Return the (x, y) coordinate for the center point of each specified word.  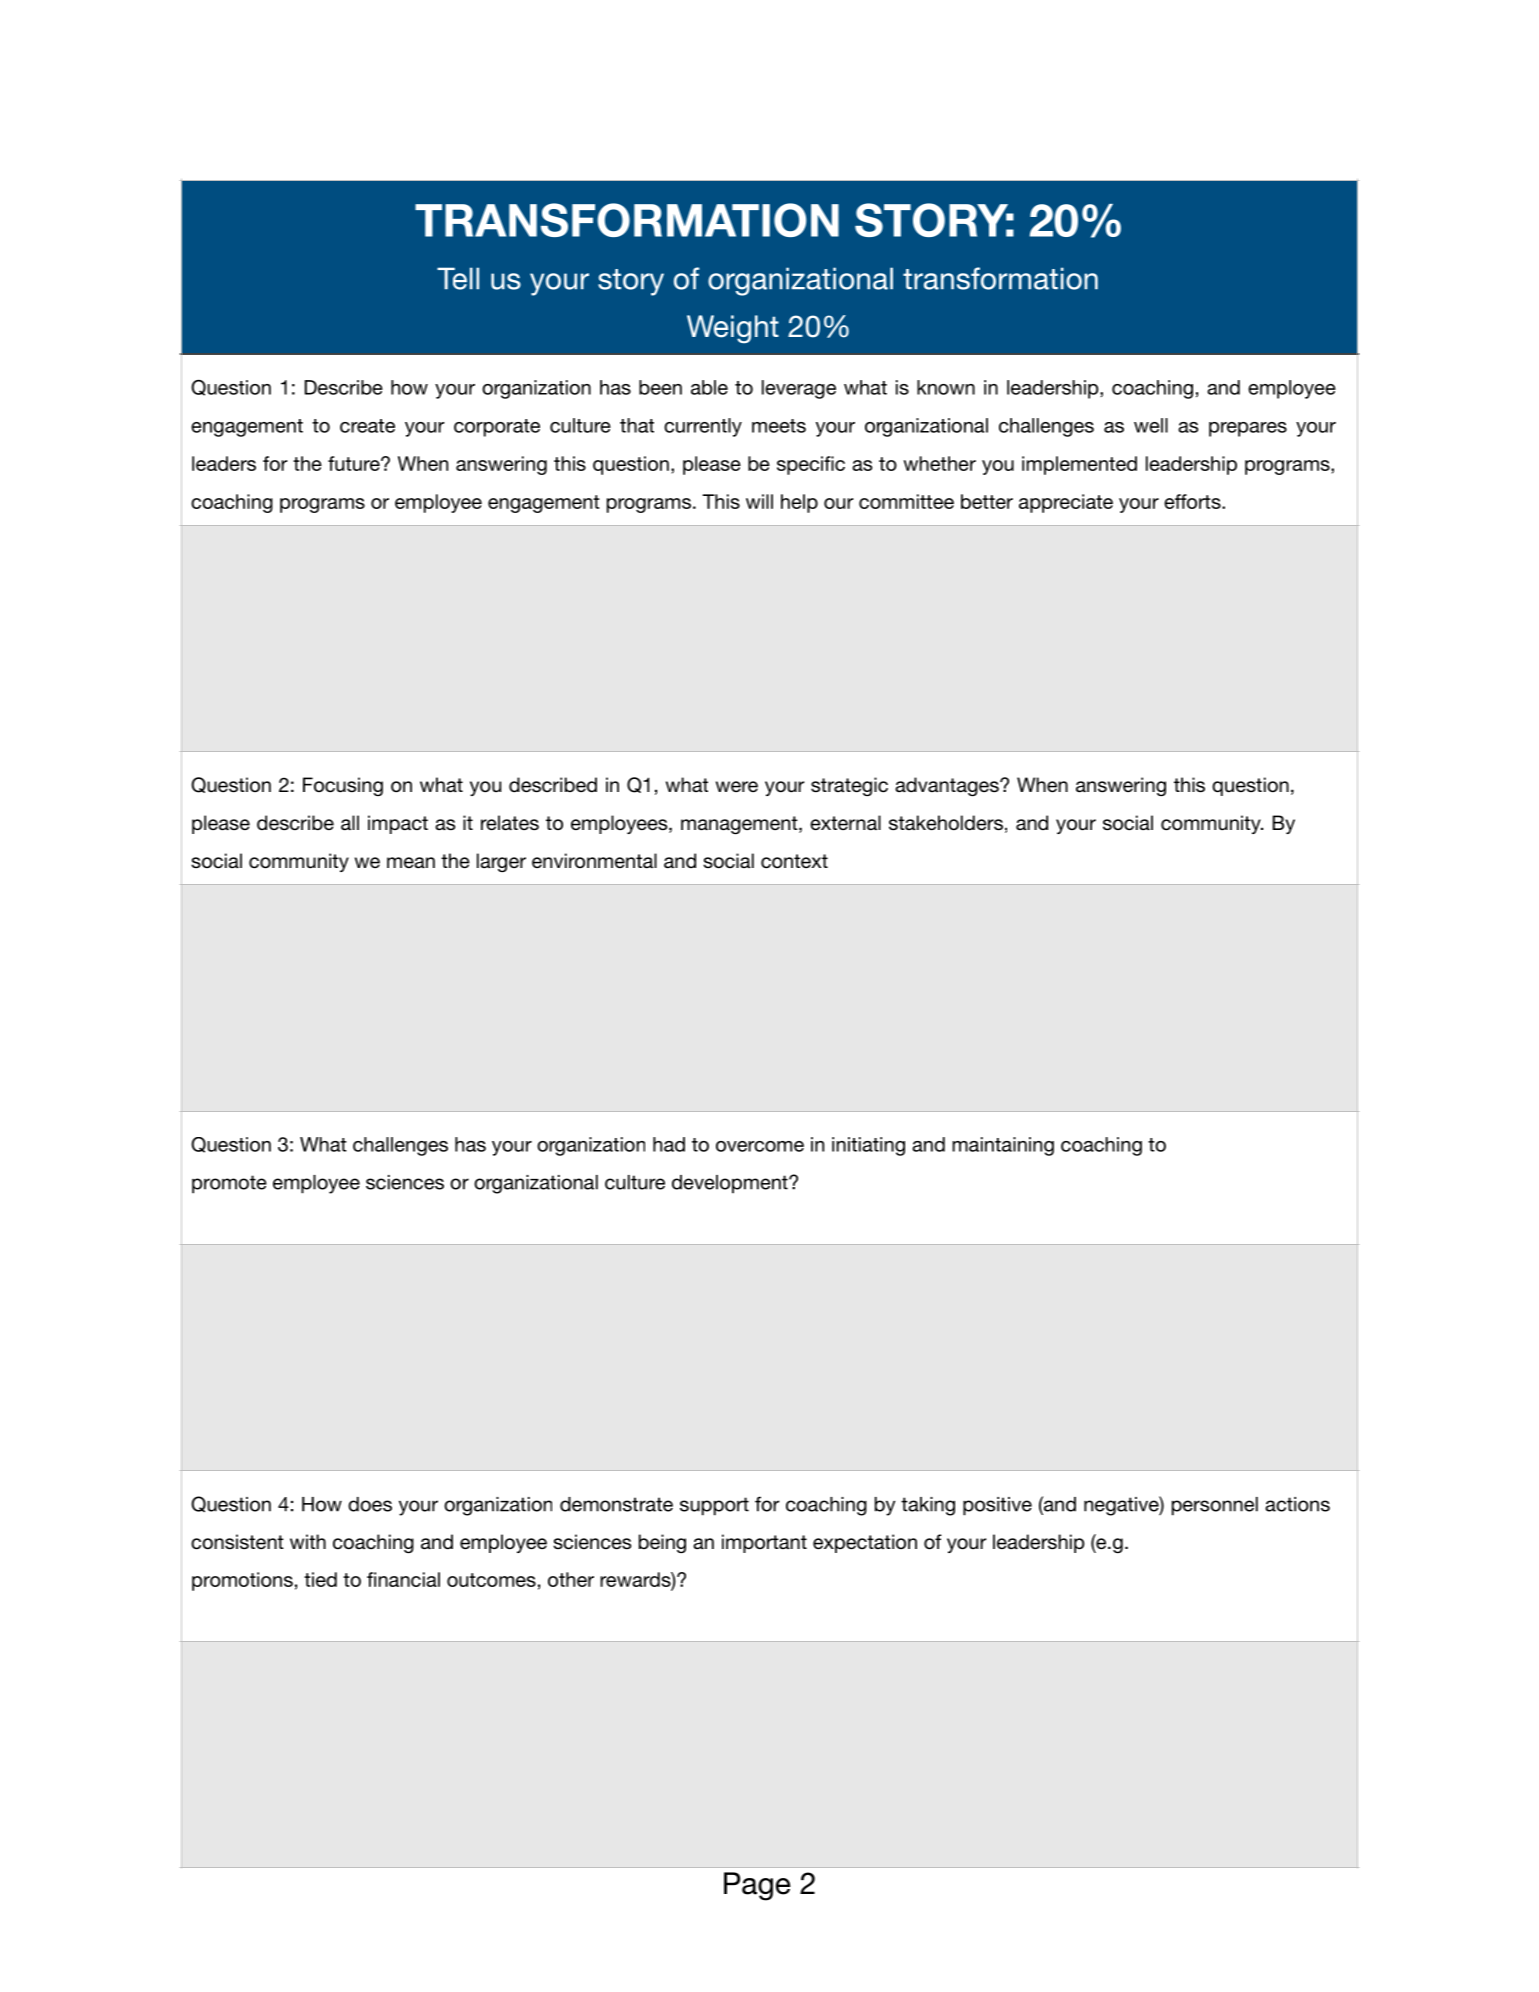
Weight (733, 329)
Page (757, 1886)
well (1151, 425)
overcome (760, 1146)
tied (320, 1579)
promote (229, 1184)
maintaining (1003, 1146)
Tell (458, 278)
